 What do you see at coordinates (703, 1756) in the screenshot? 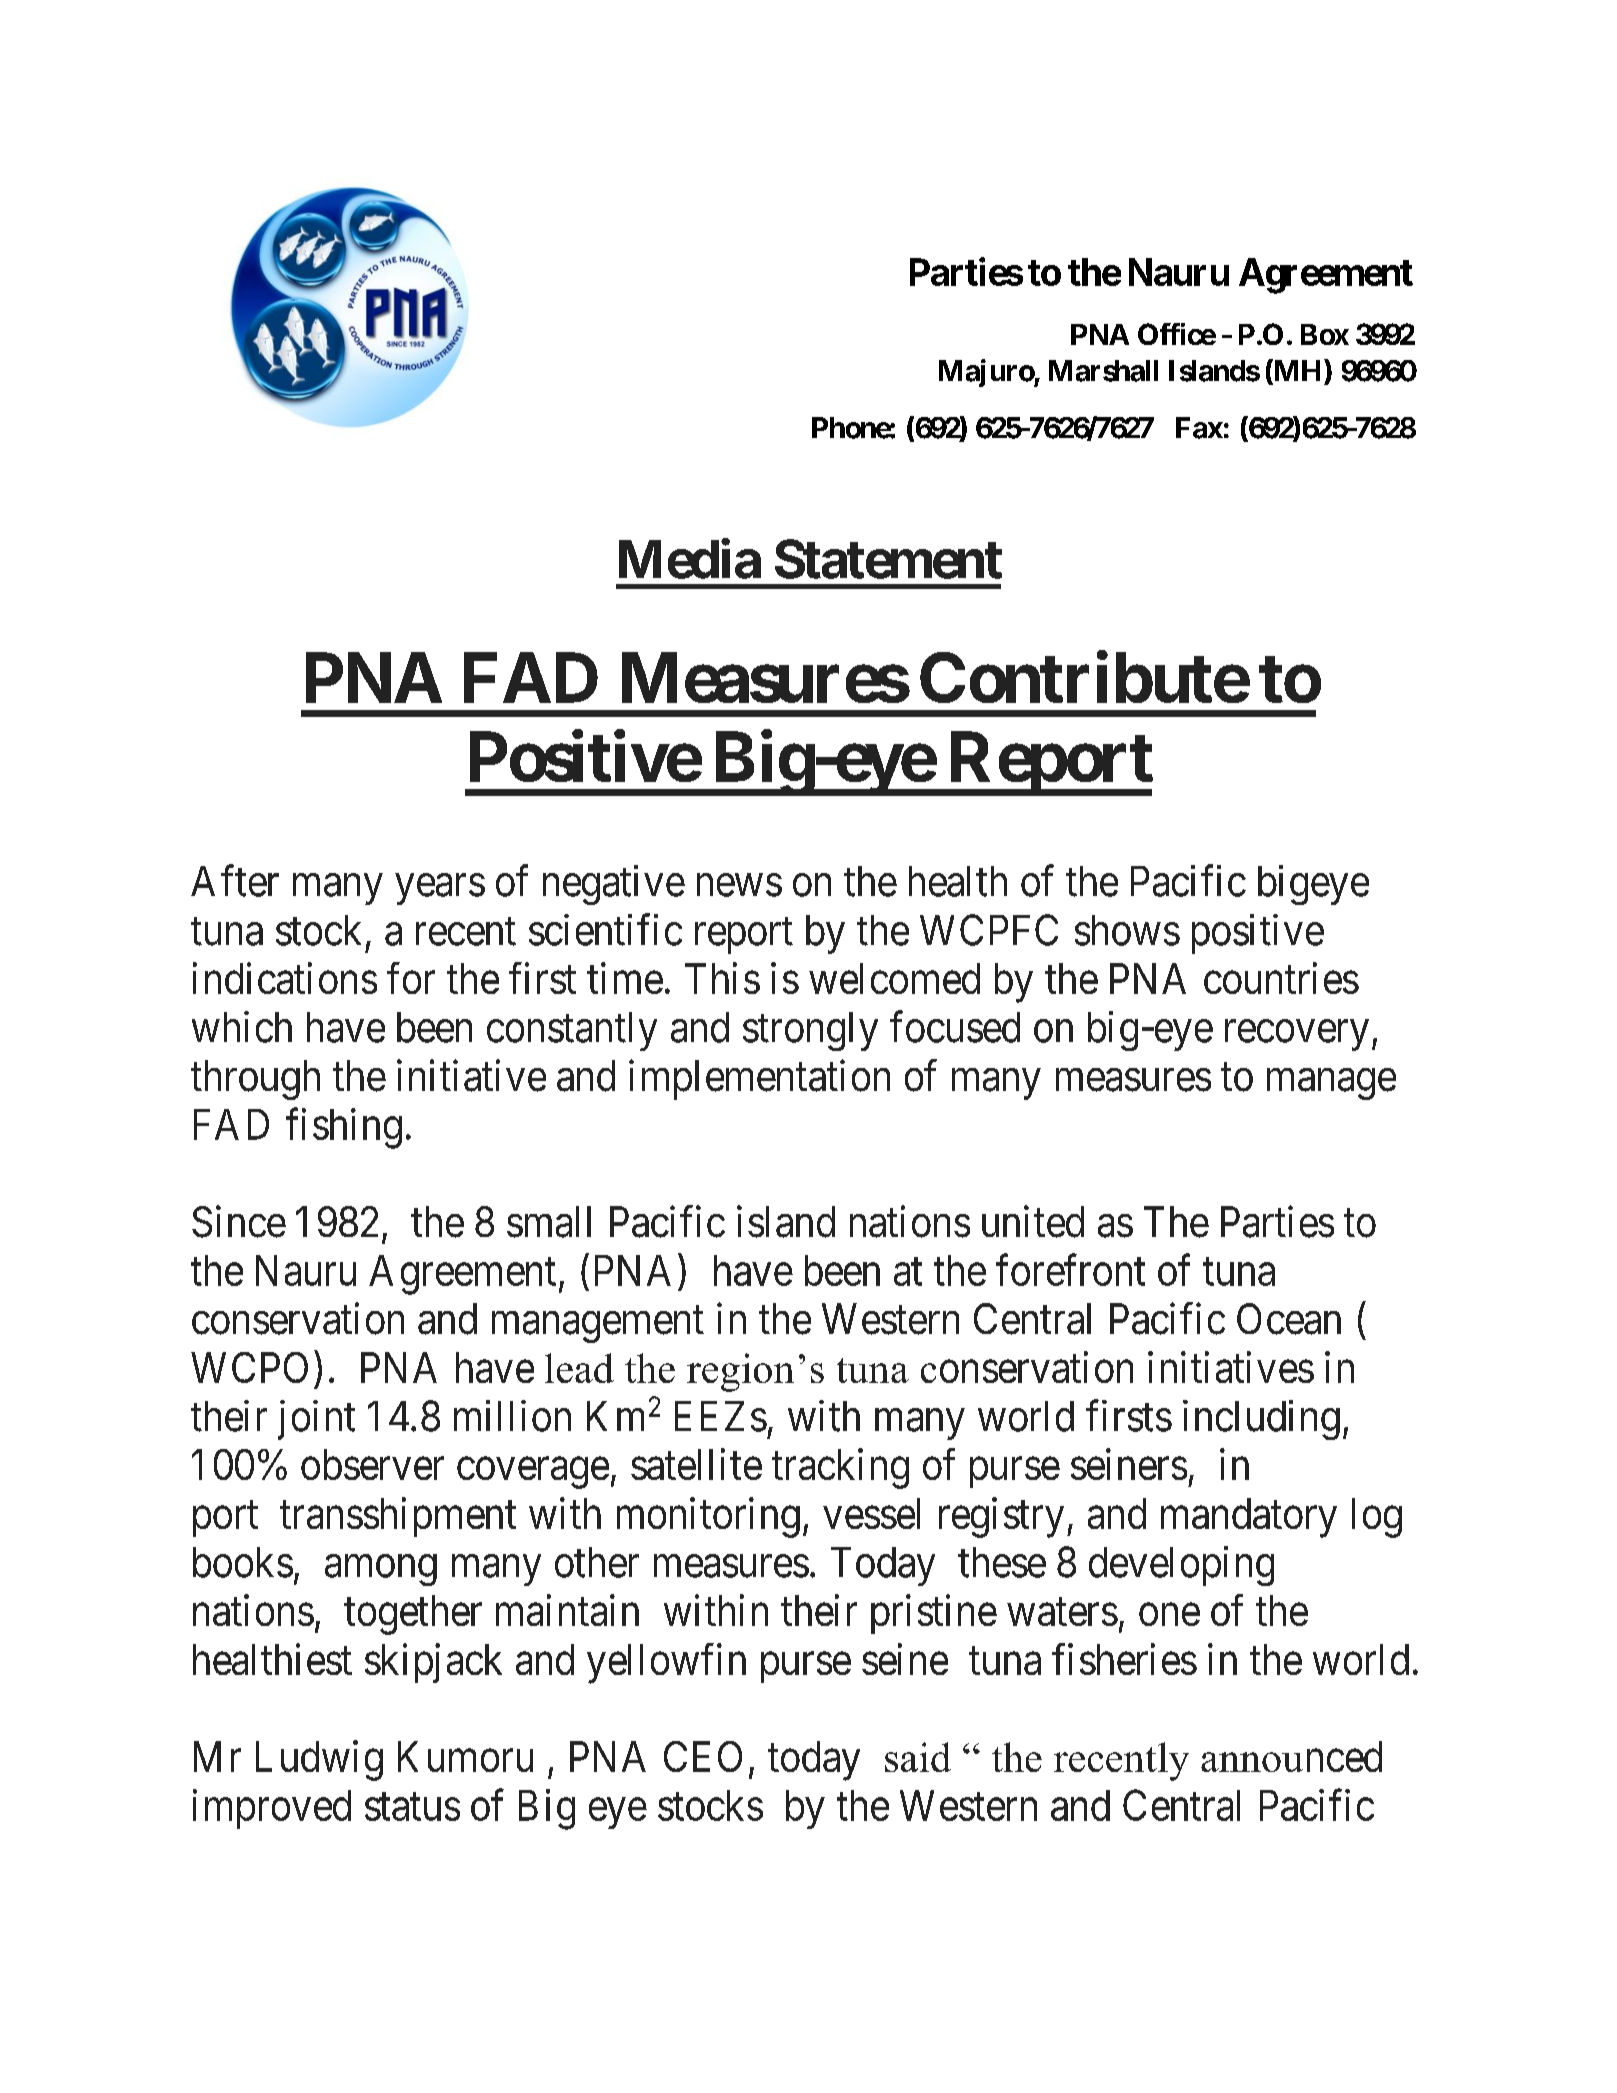
I see `CEO` at bounding box center [703, 1756].
